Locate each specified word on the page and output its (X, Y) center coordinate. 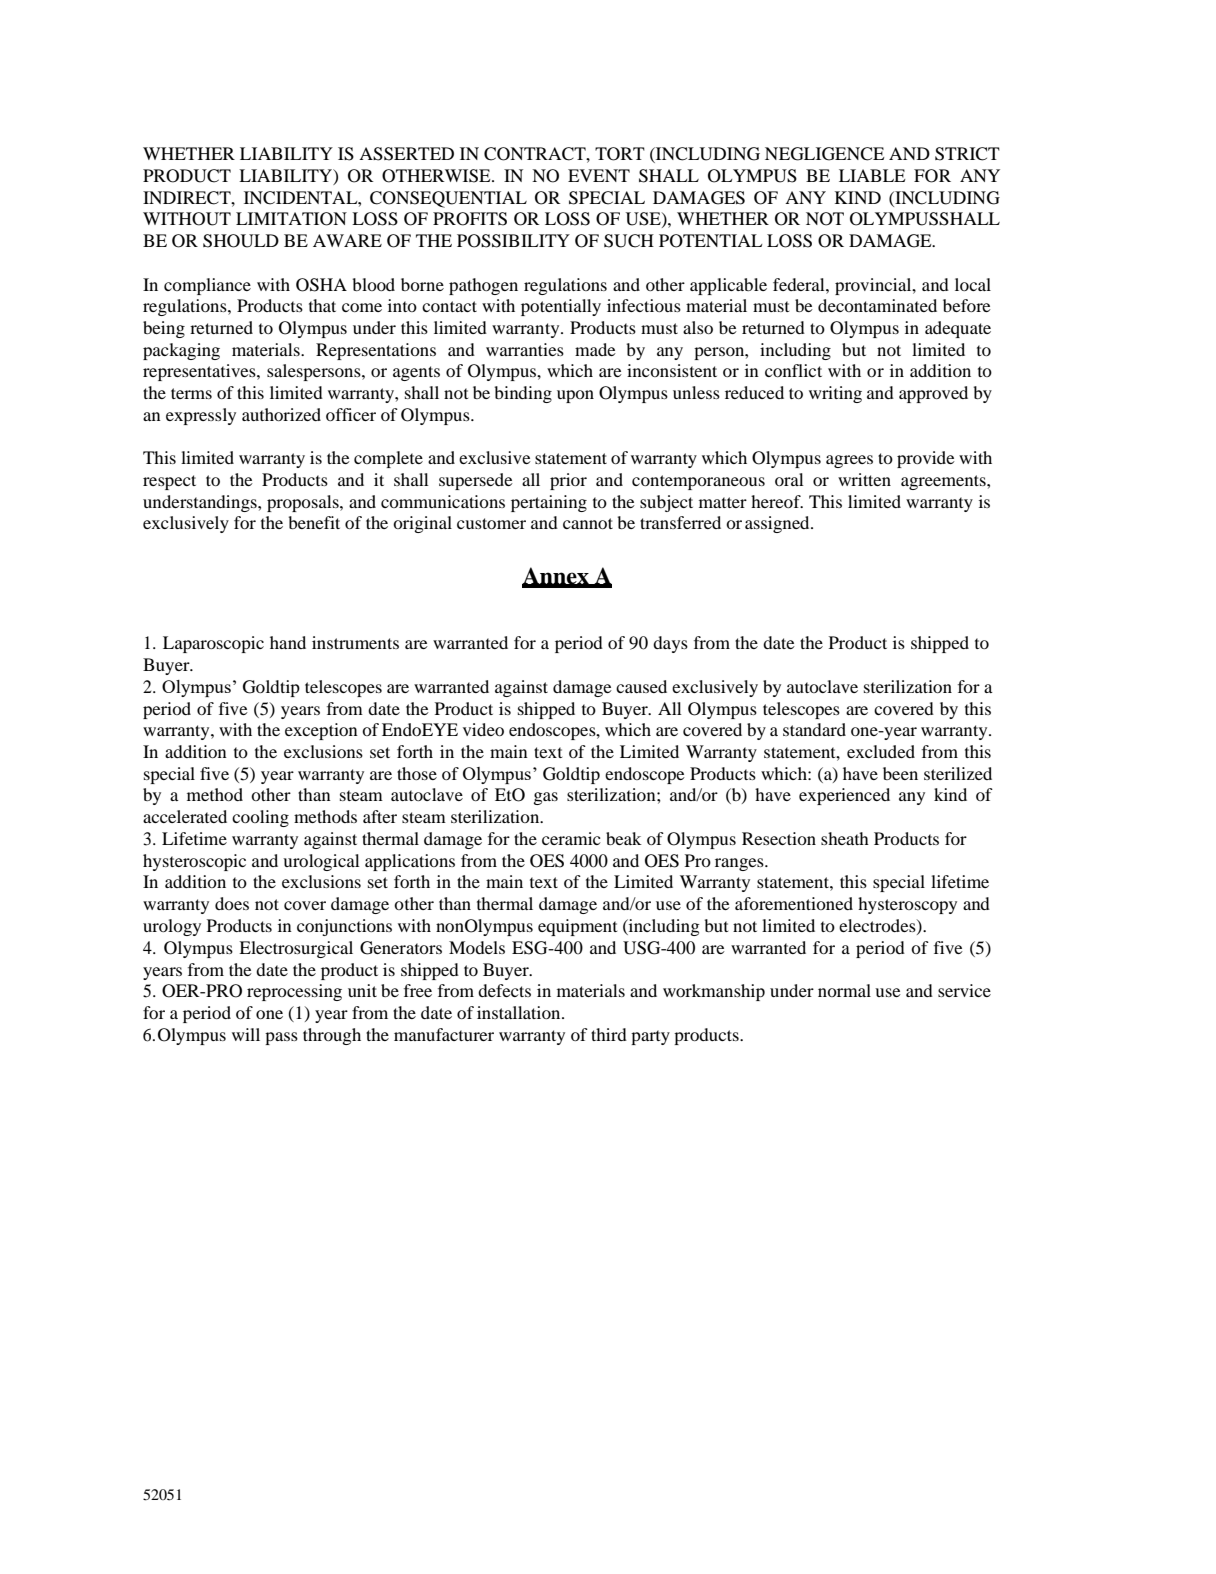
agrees (849, 461)
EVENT (599, 175)
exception (321, 731)
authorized (281, 414)
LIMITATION (291, 219)
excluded (881, 751)
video (483, 729)
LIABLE (872, 175)
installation (520, 1012)
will (246, 1034)
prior (568, 481)
